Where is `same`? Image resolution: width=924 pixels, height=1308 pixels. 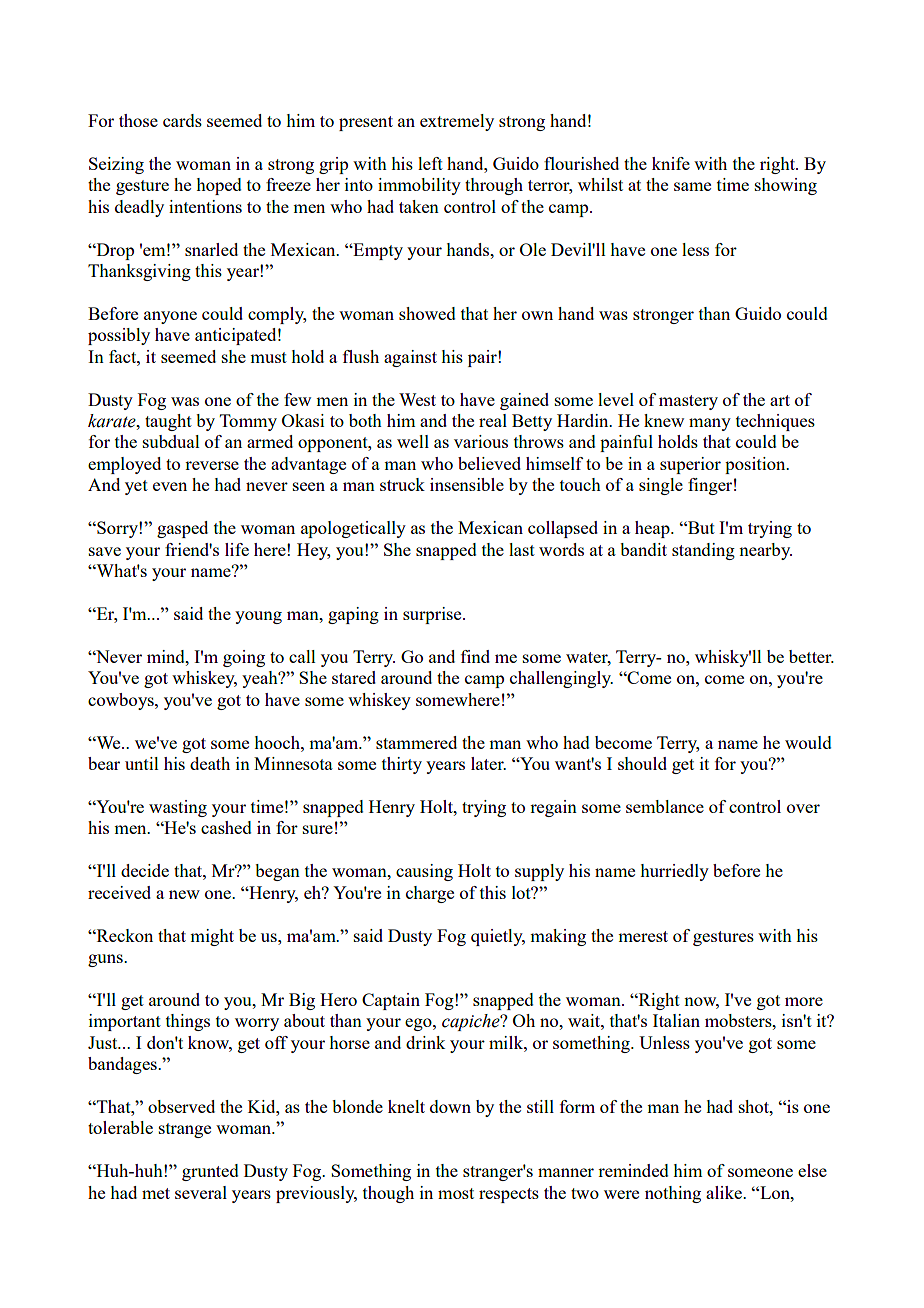
same is located at coordinates (692, 186).
